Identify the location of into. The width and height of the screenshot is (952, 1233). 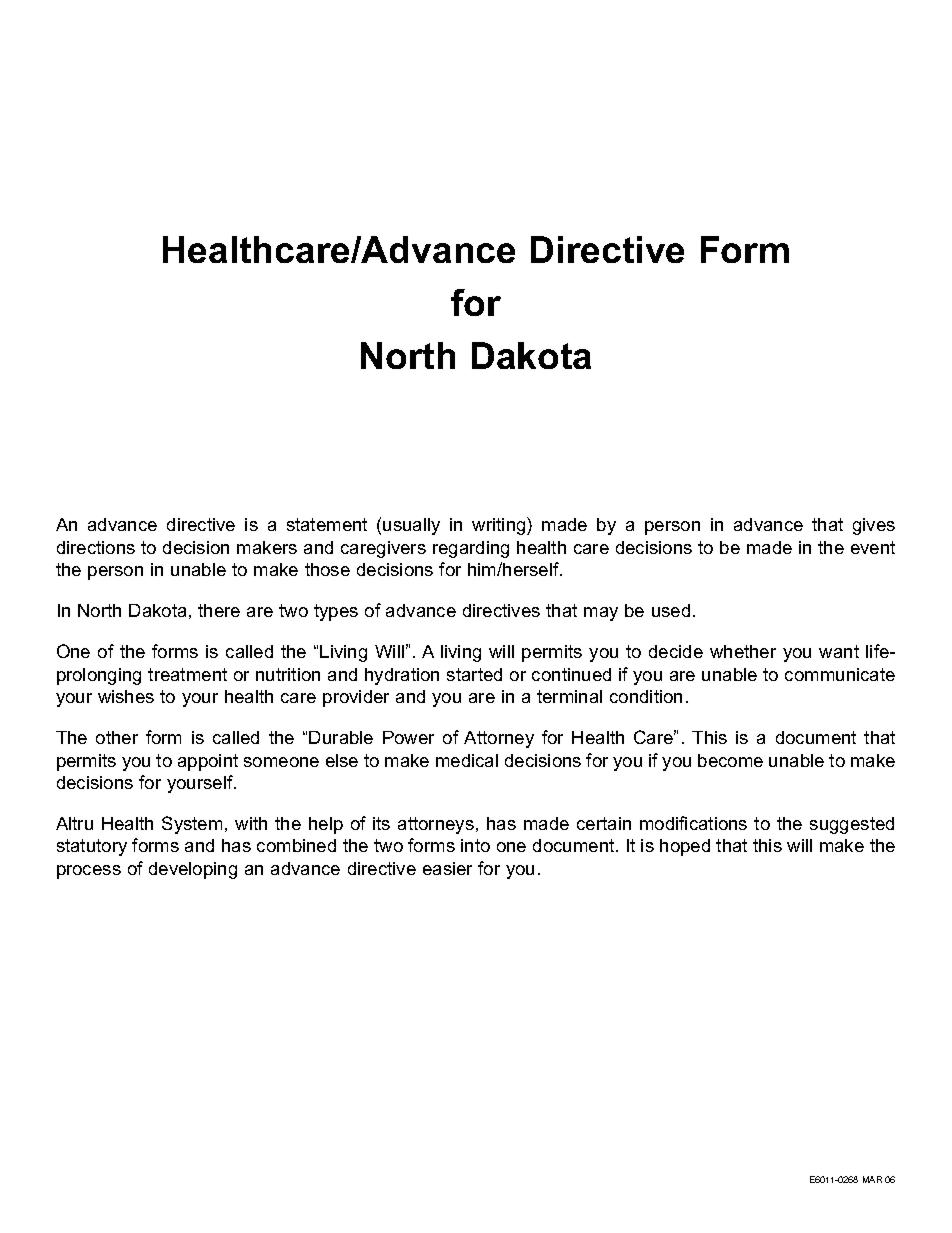
(475, 845).
